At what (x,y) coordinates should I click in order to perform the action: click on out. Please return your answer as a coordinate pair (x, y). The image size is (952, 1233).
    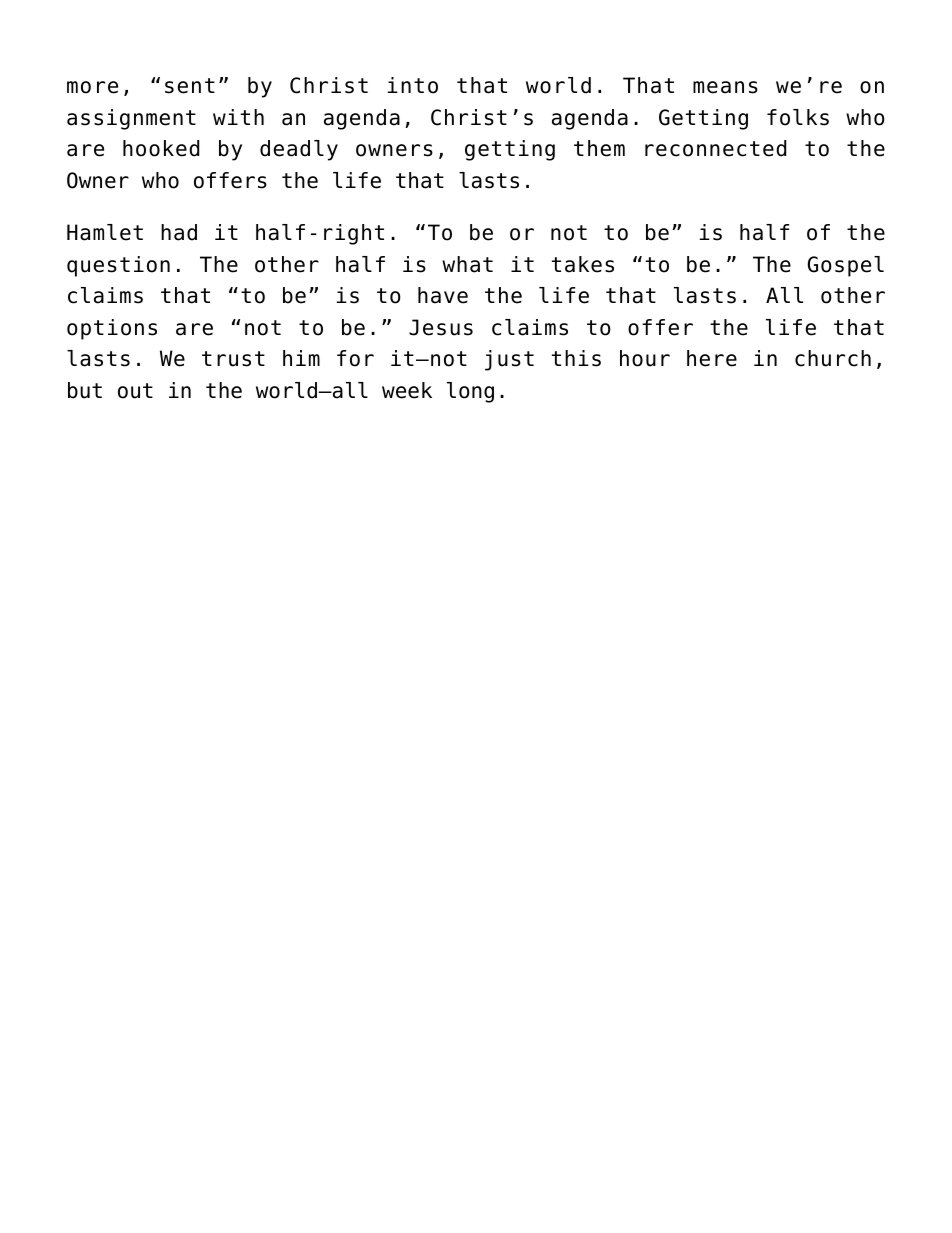
    Looking at the image, I should click on (135, 391).
